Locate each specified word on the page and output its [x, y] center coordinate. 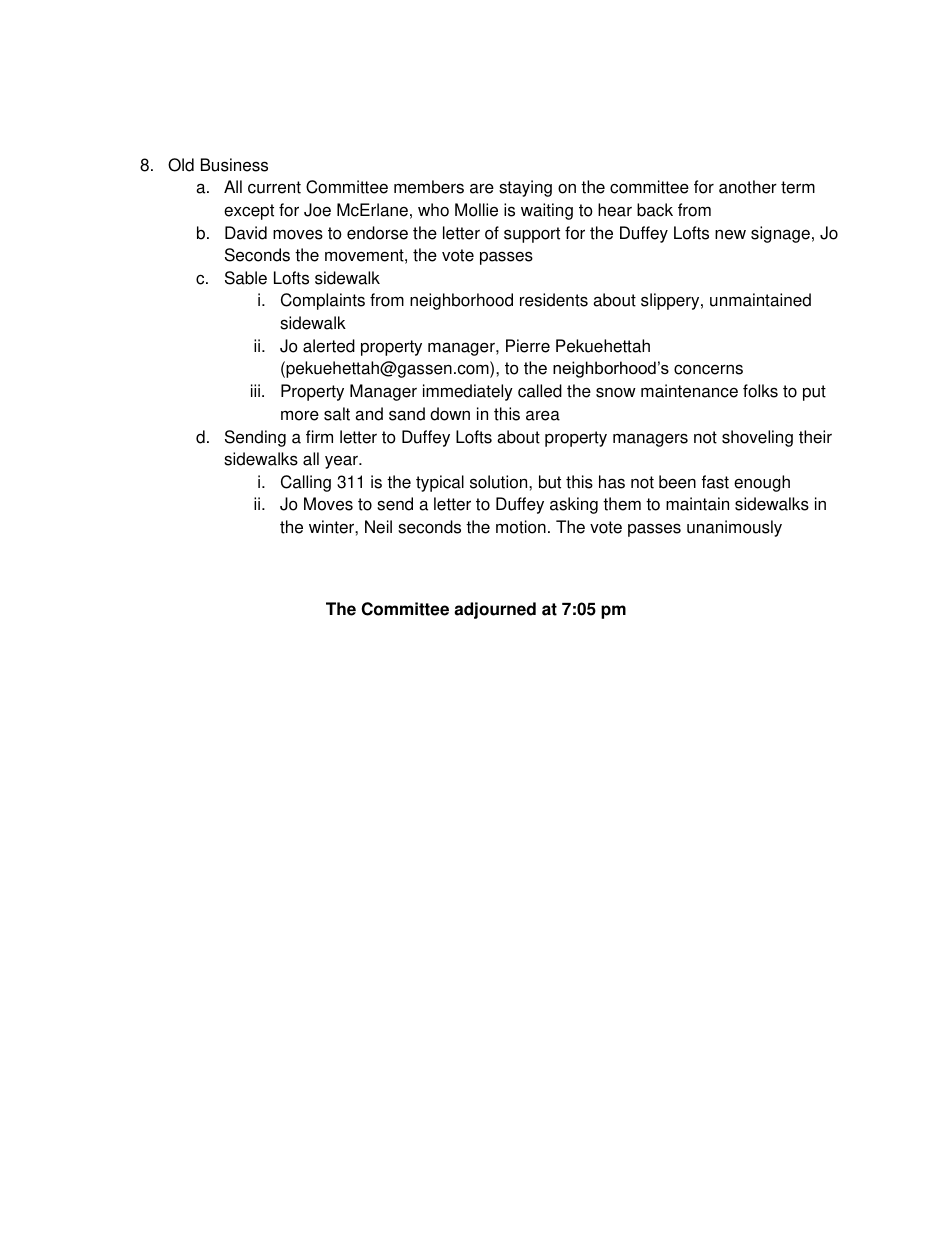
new [730, 235]
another [748, 187]
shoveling [757, 438]
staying [525, 188]
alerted [329, 346]
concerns [708, 369]
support [532, 235]
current [274, 187]
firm [319, 436]
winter [332, 527]
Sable [246, 278]
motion [521, 527]
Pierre [528, 346]
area [543, 415]
